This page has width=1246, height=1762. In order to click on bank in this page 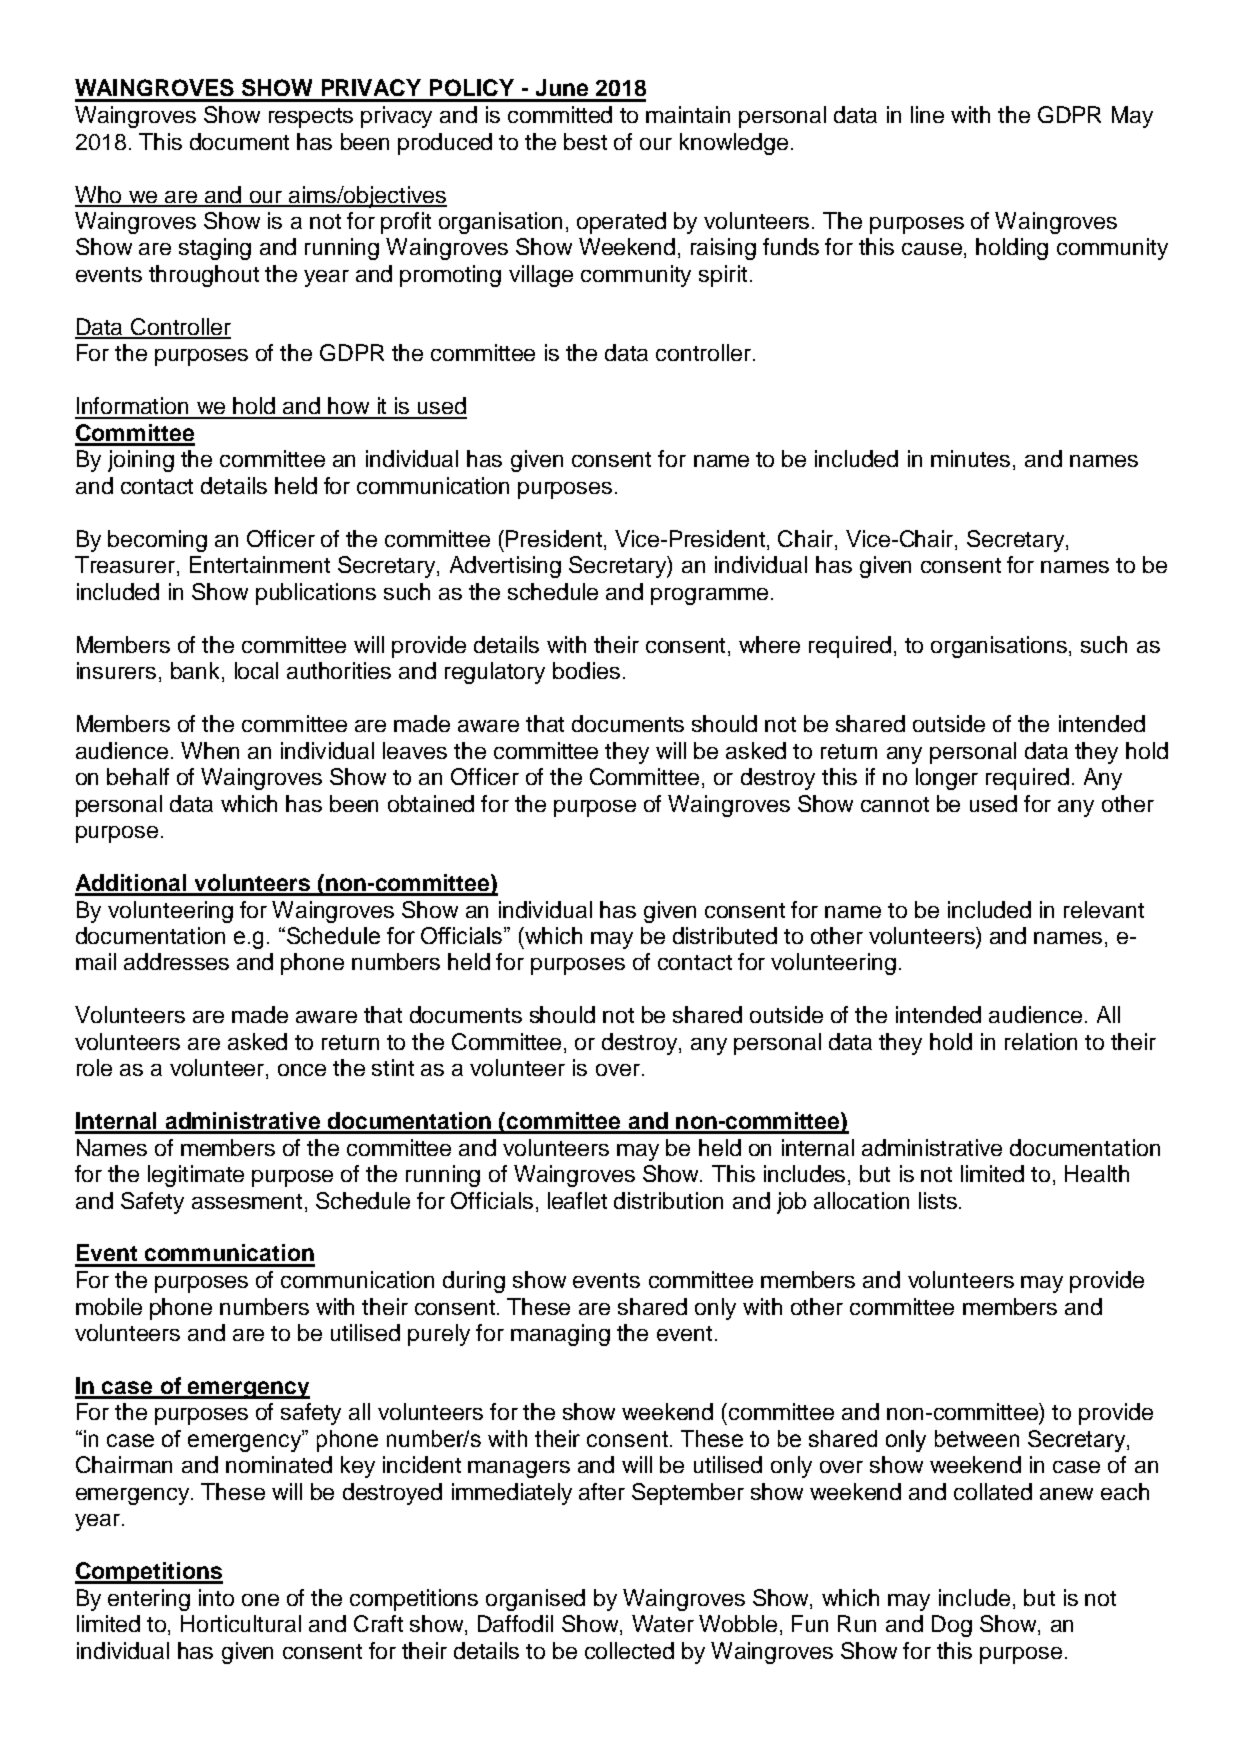, I will do `click(197, 672)`.
